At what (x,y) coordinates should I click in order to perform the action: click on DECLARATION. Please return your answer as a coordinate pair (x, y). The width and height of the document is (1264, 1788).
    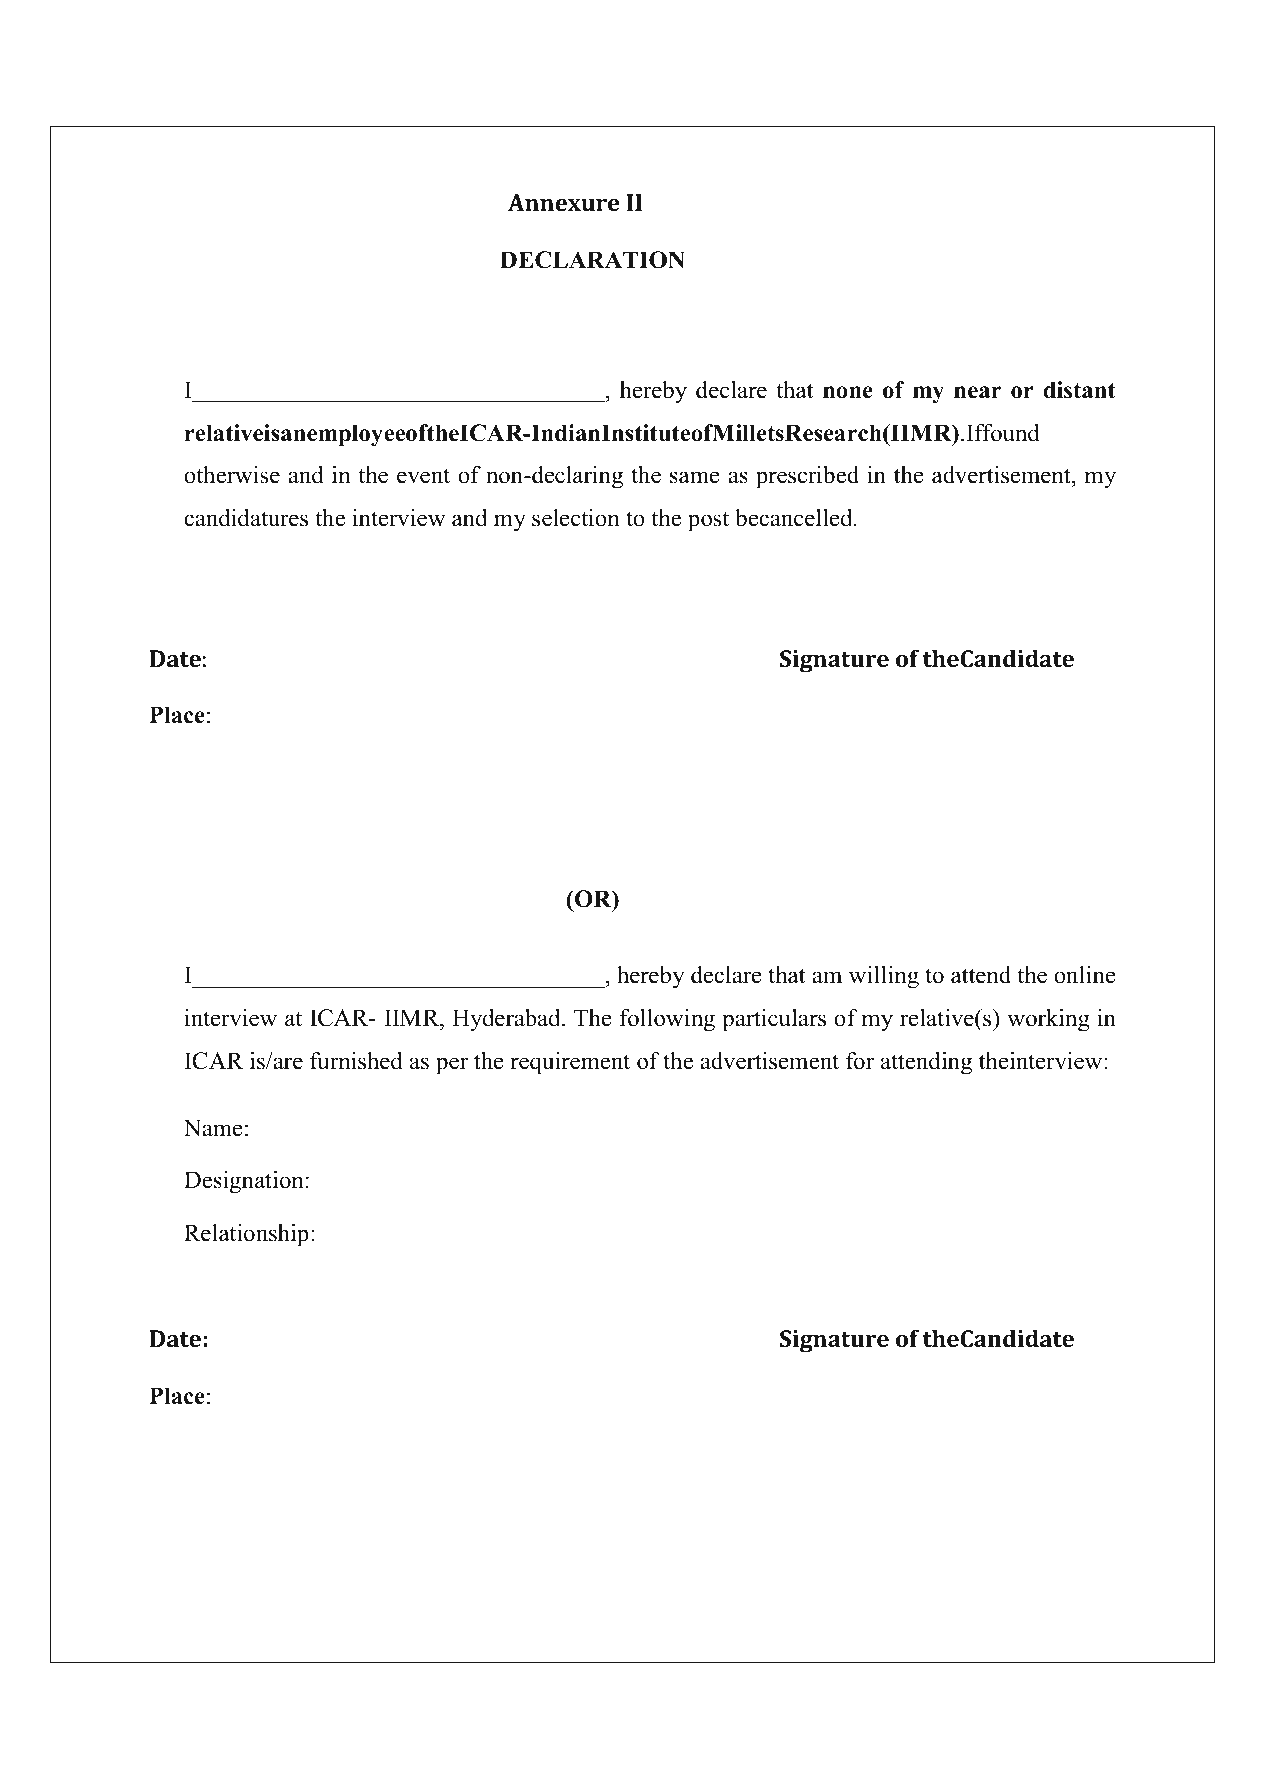
    Looking at the image, I should click on (592, 260).
